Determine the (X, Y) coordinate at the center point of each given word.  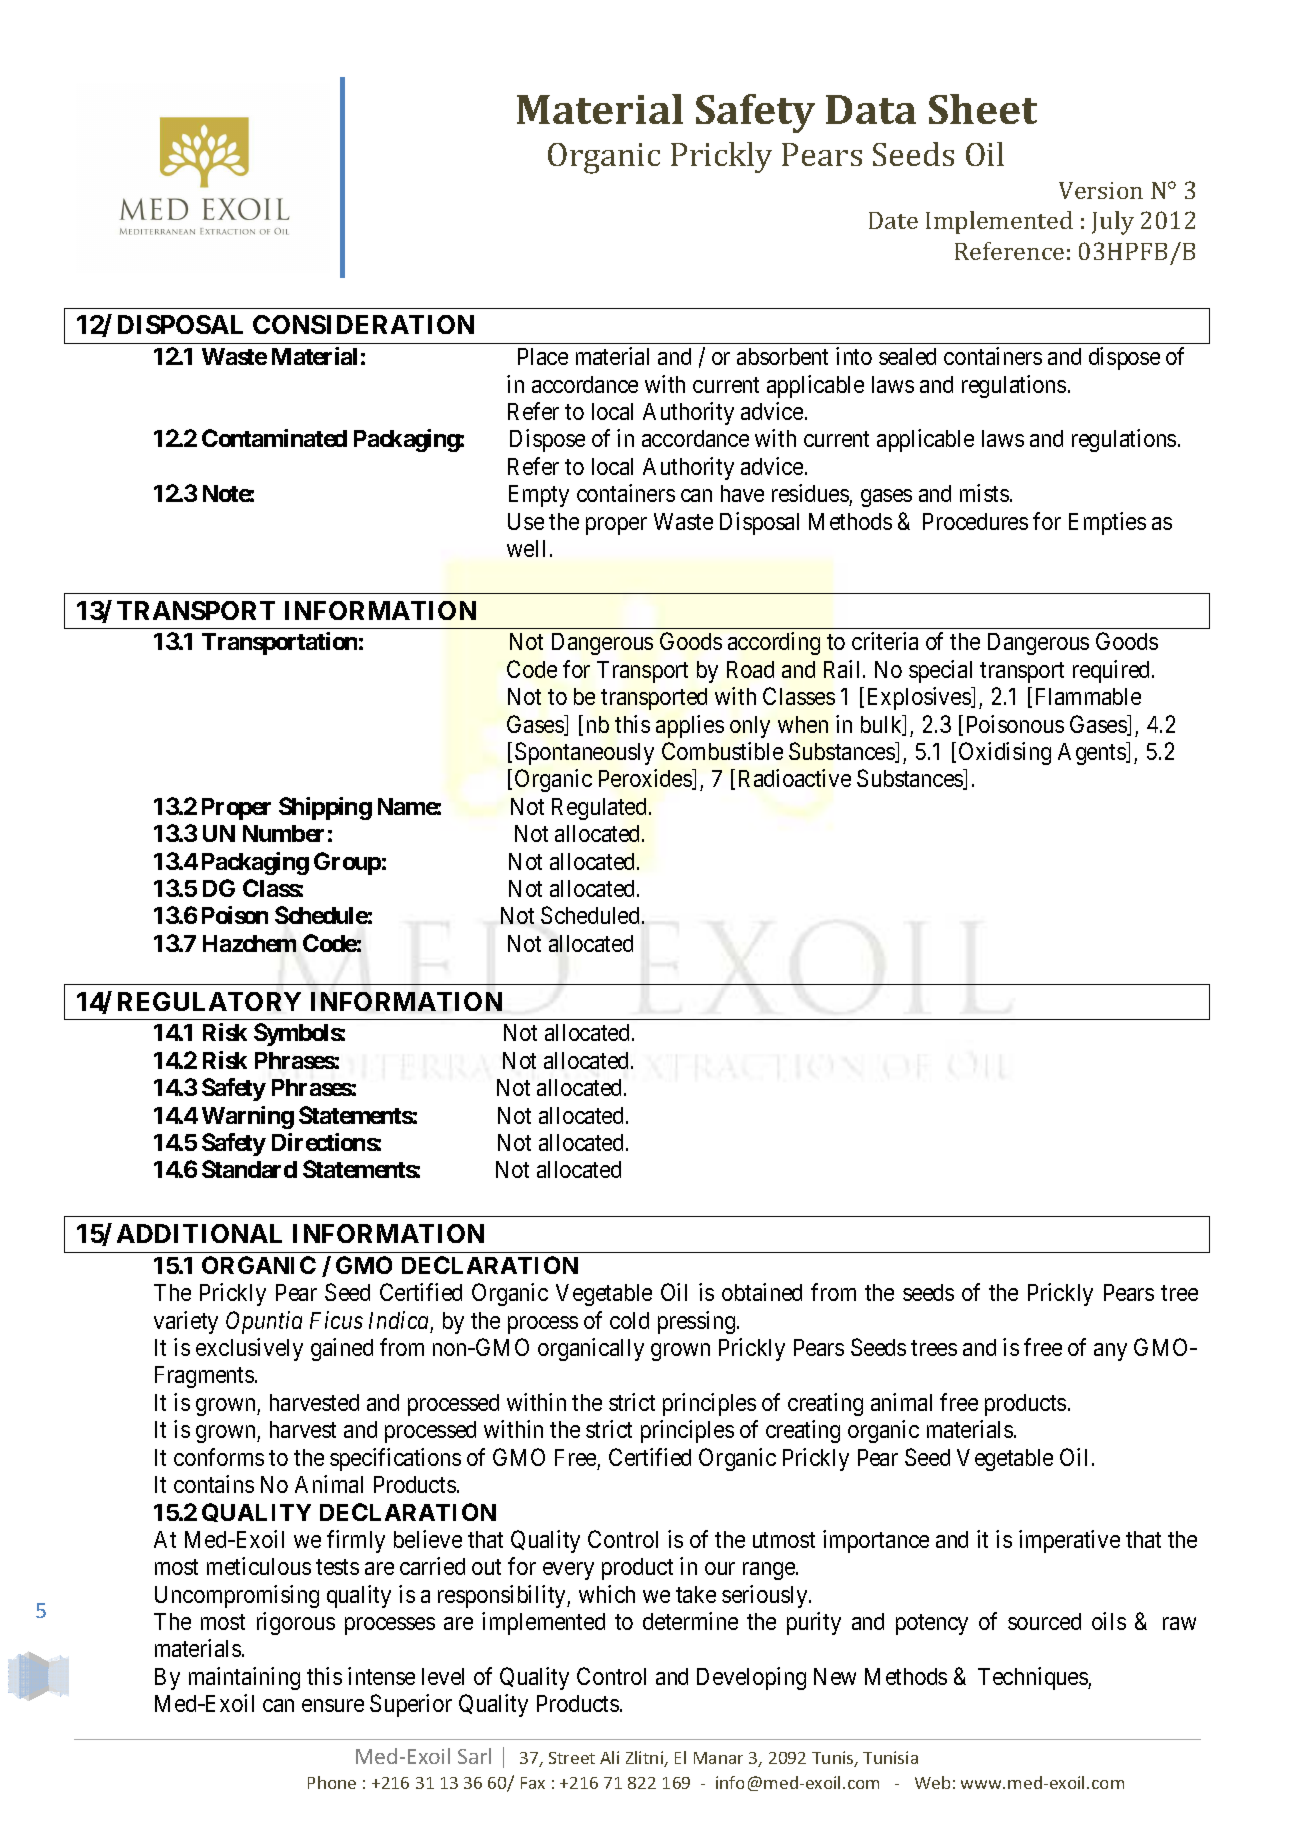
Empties (1107, 523)
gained (342, 1349)
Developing (751, 1678)
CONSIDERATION (363, 324)
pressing (698, 1322)
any (1110, 1352)
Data (871, 109)
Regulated (601, 809)
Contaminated (274, 438)
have (742, 493)
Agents (1092, 753)
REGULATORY (209, 1001)
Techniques (1033, 1678)
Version (1101, 190)
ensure (333, 1705)
